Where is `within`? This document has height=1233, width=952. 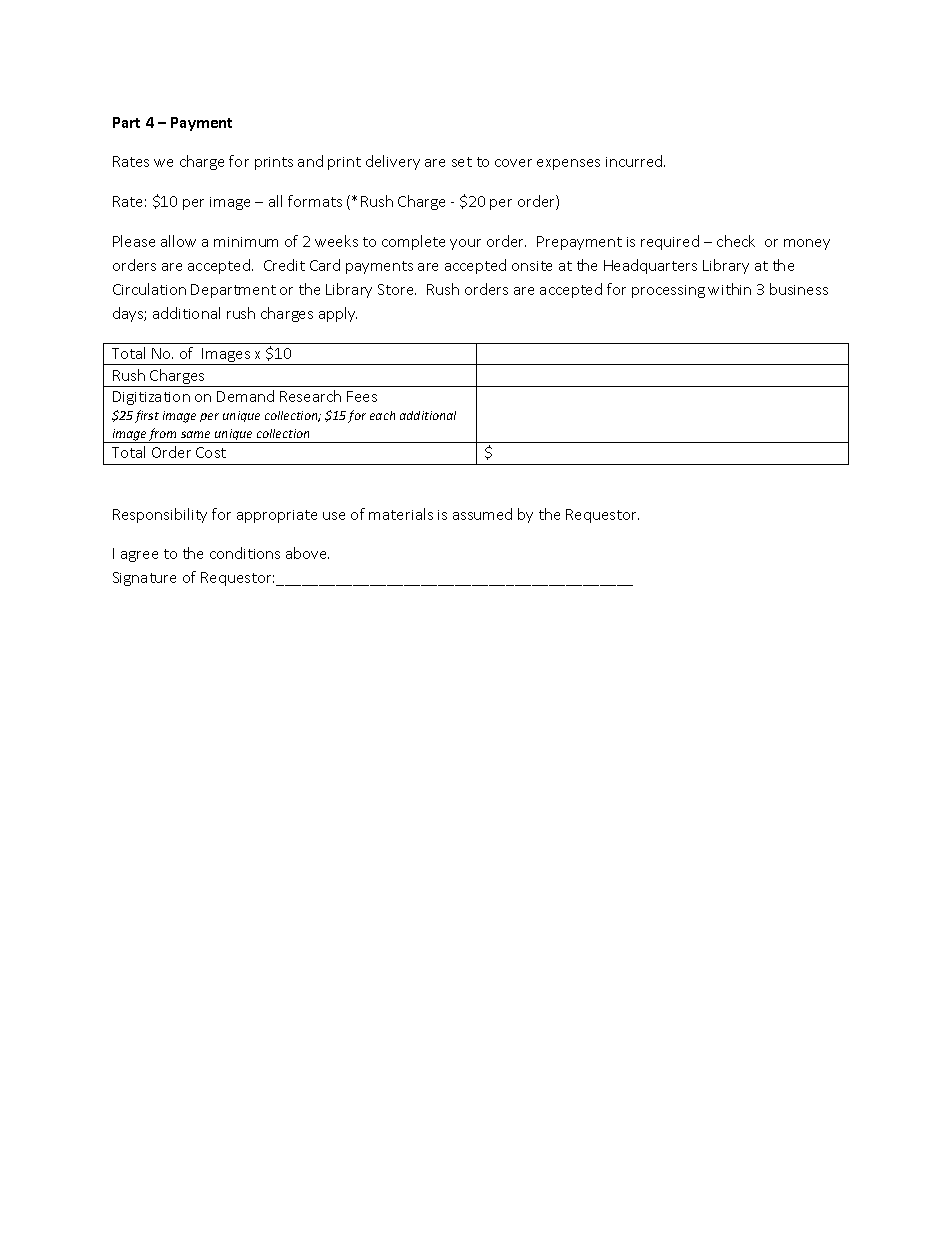
within is located at coordinates (729, 289).
